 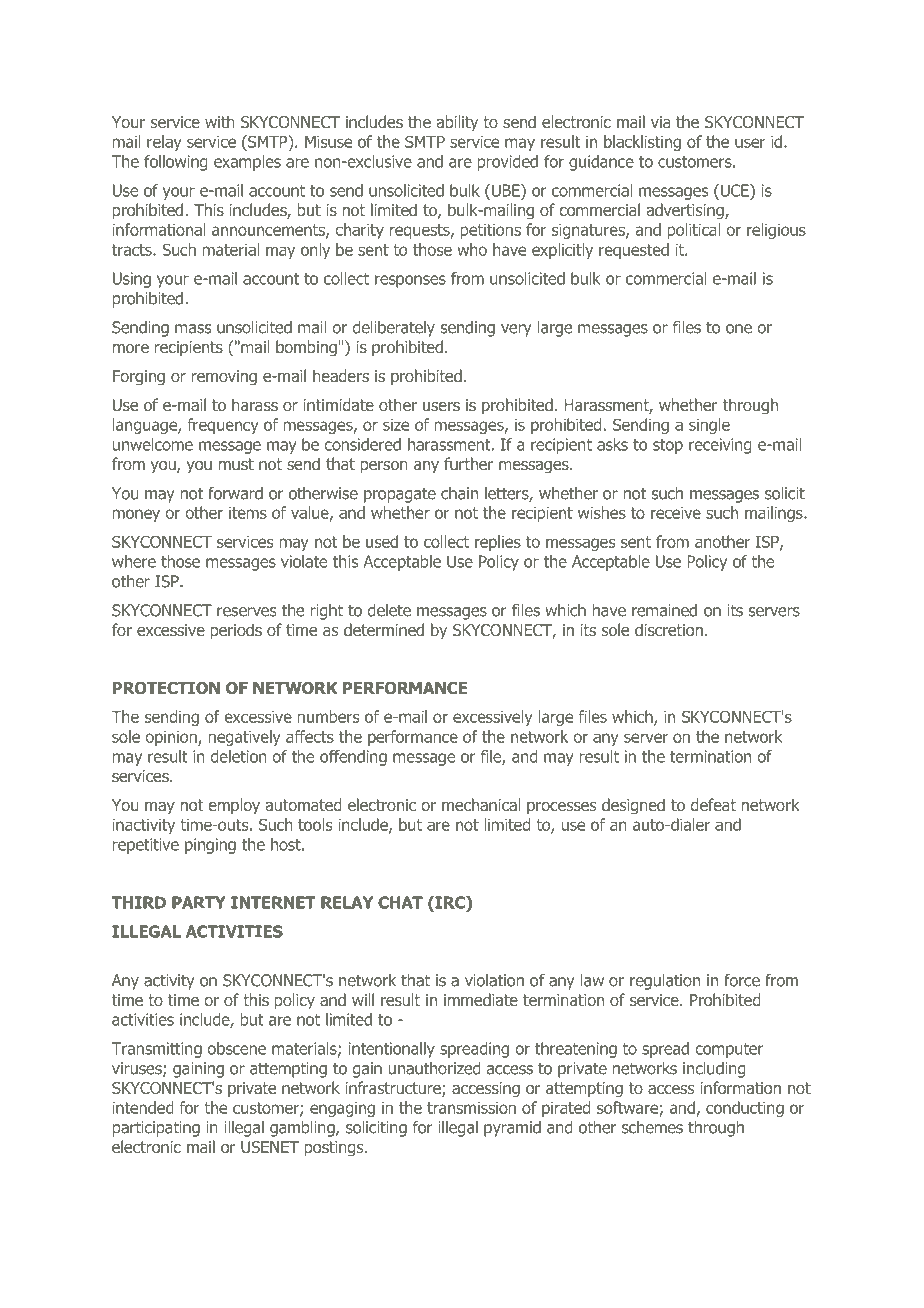 What do you see at coordinates (236, 631) in the image?
I see `periods` at bounding box center [236, 631].
